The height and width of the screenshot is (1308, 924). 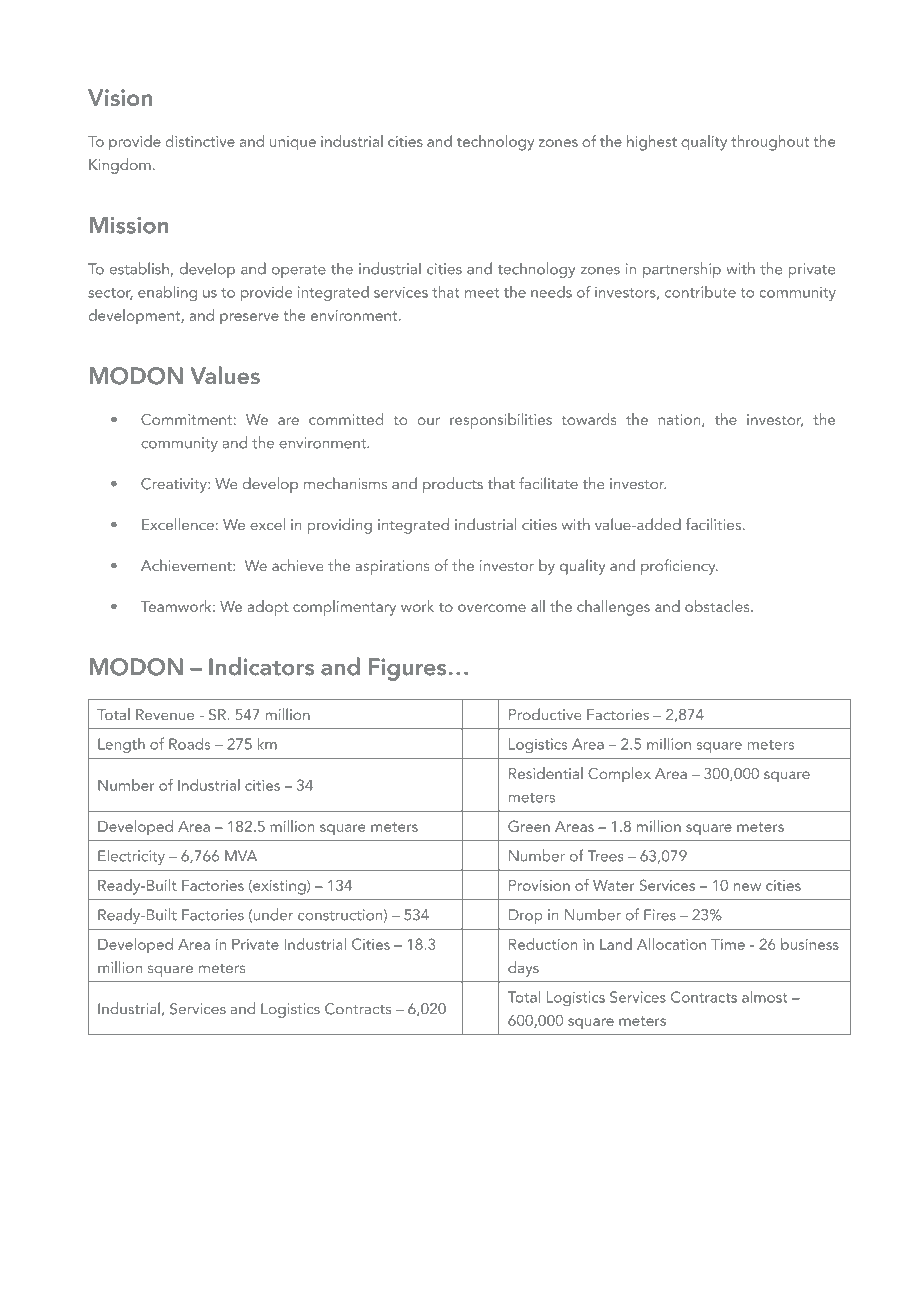 What do you see at coordinates (428, 421) in the screenshot?
I see `our` at bounding box center [428, 421].
